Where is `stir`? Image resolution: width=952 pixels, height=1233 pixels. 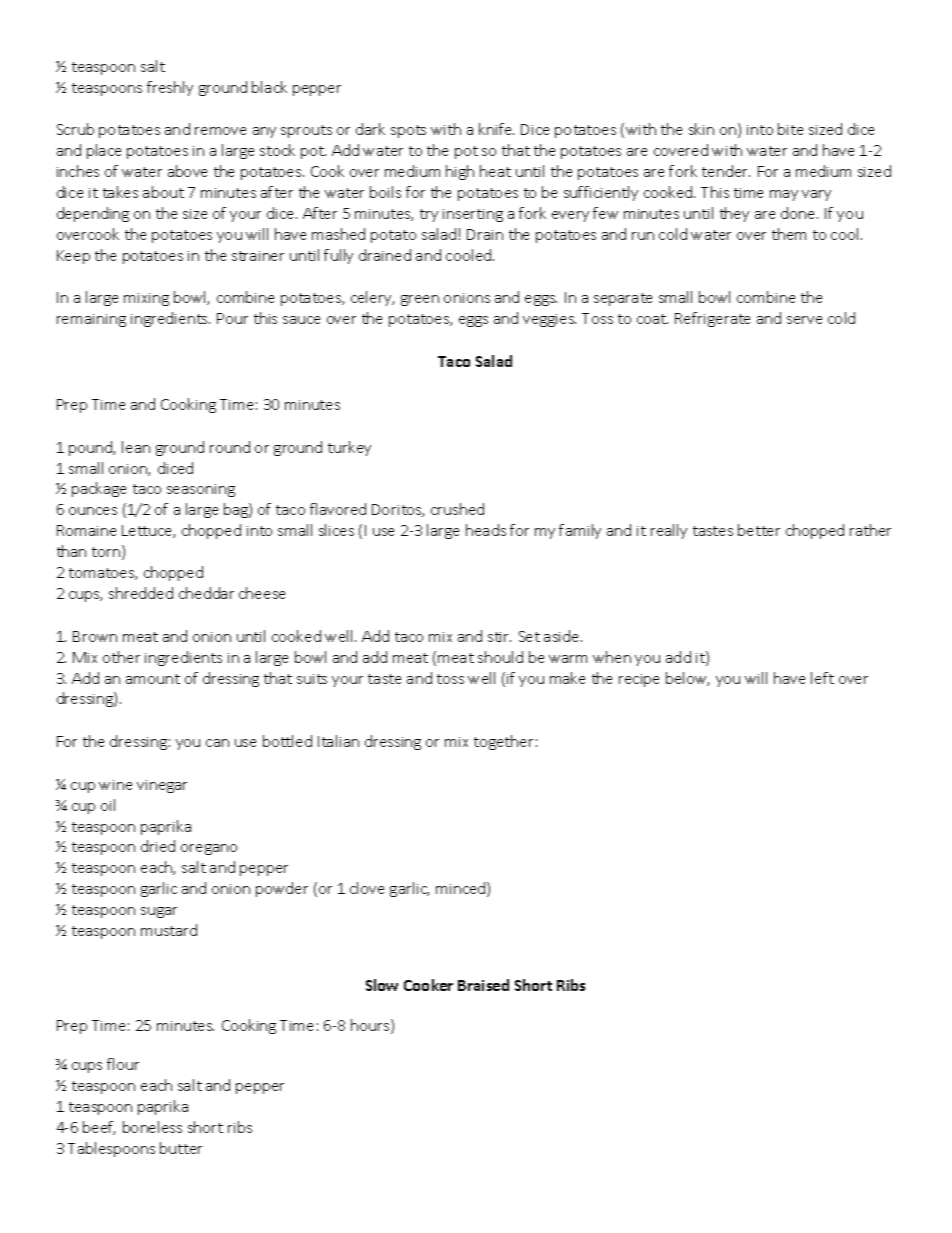
stir is located at coordinates (499, 637).
